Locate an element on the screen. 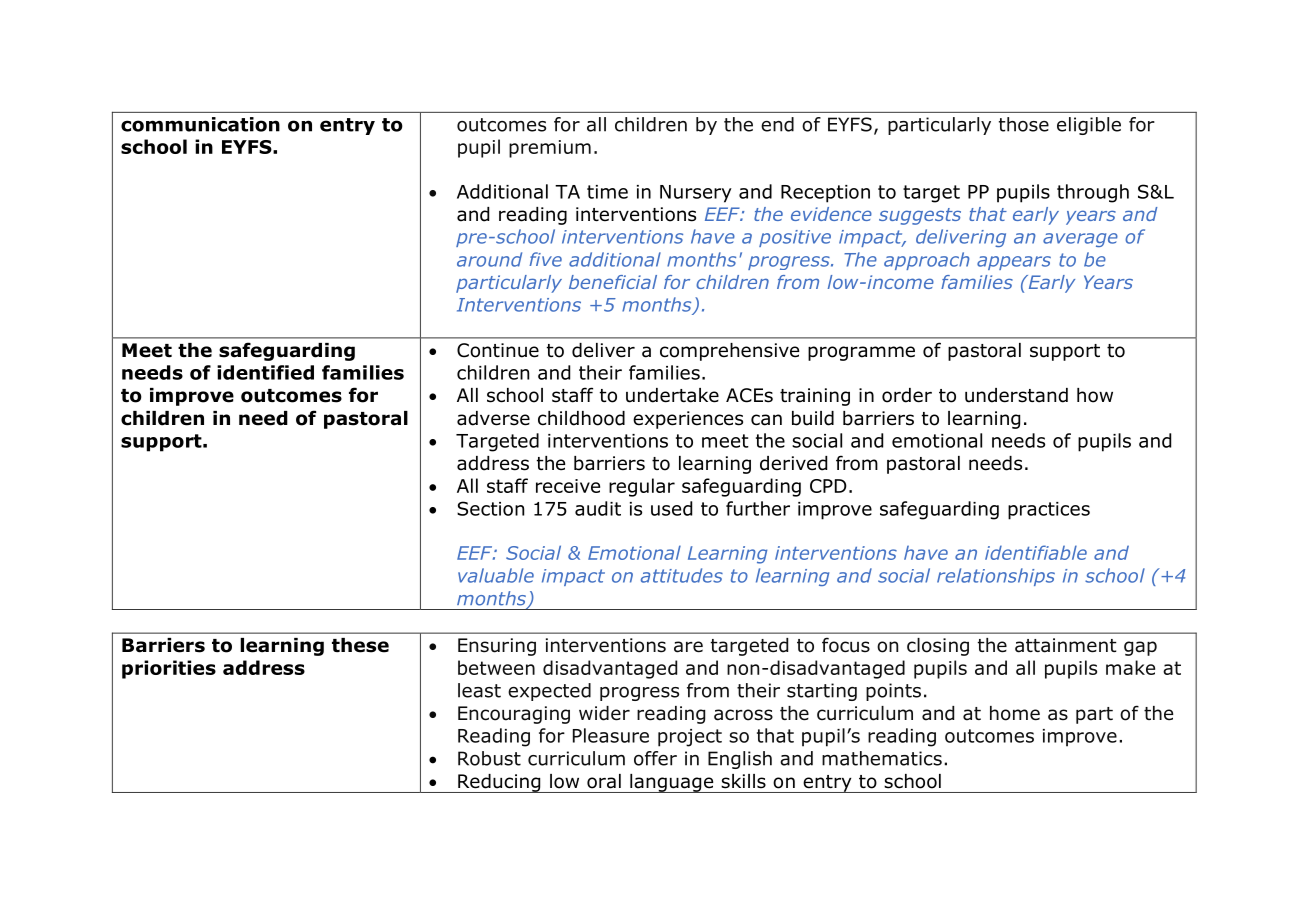  premium is located at coordinates (550, 149).
